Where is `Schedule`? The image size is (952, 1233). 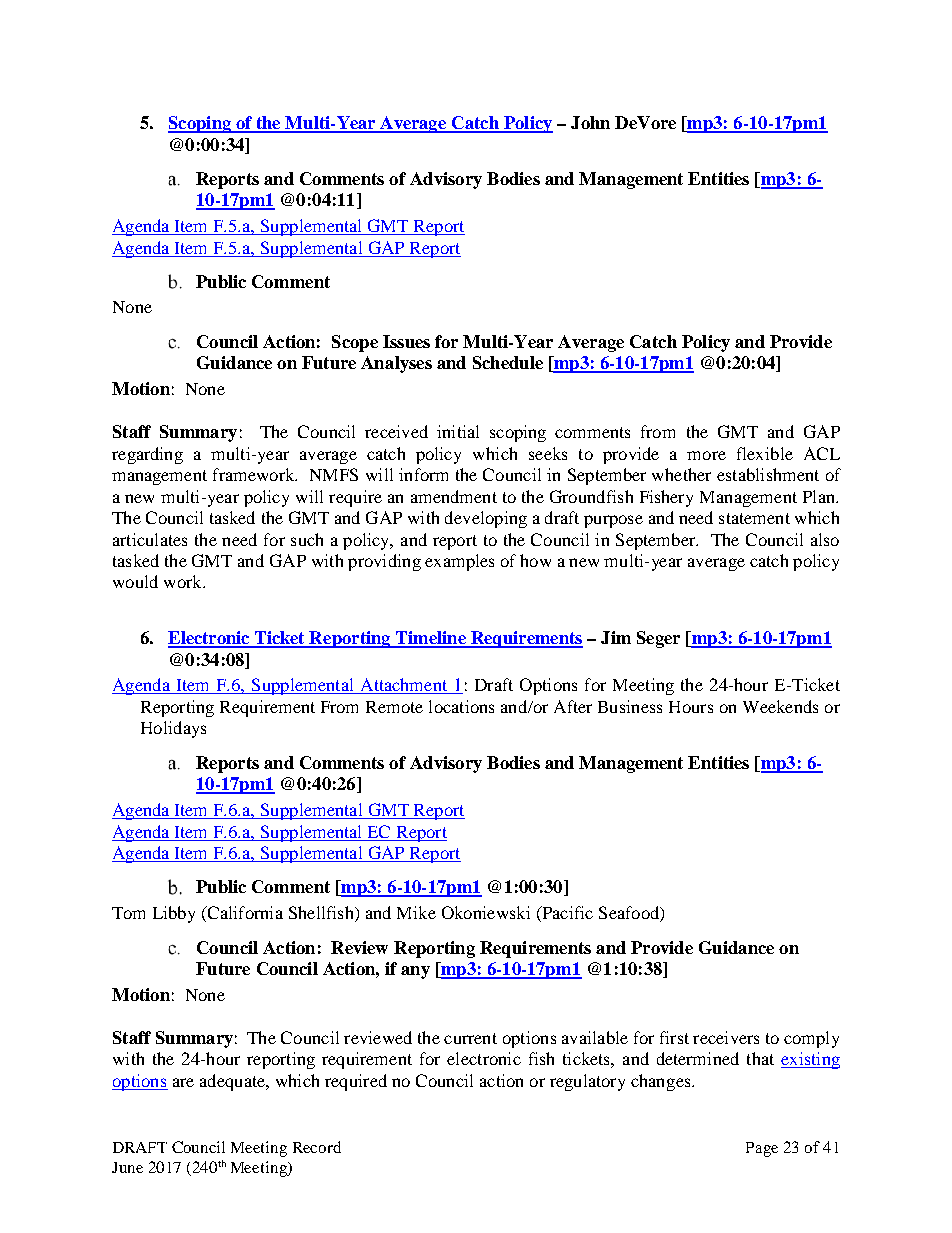
Schedule is located at coordinates (508, 362).
